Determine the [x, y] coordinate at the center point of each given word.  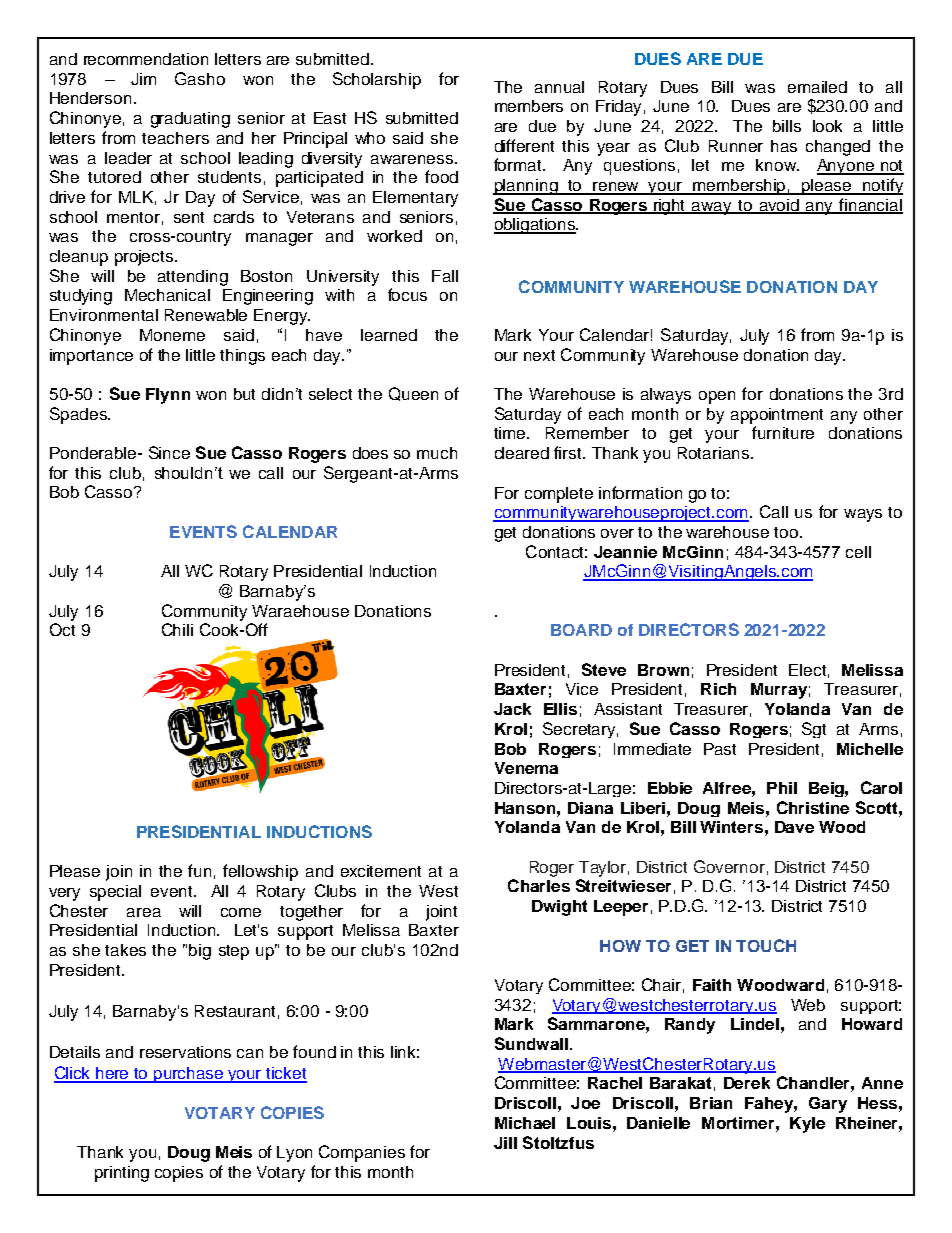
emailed [817, 87]
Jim [143, 79]
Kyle [807, 1125]
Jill [505, 1143]
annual [559, 87]
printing [122, 1174]
